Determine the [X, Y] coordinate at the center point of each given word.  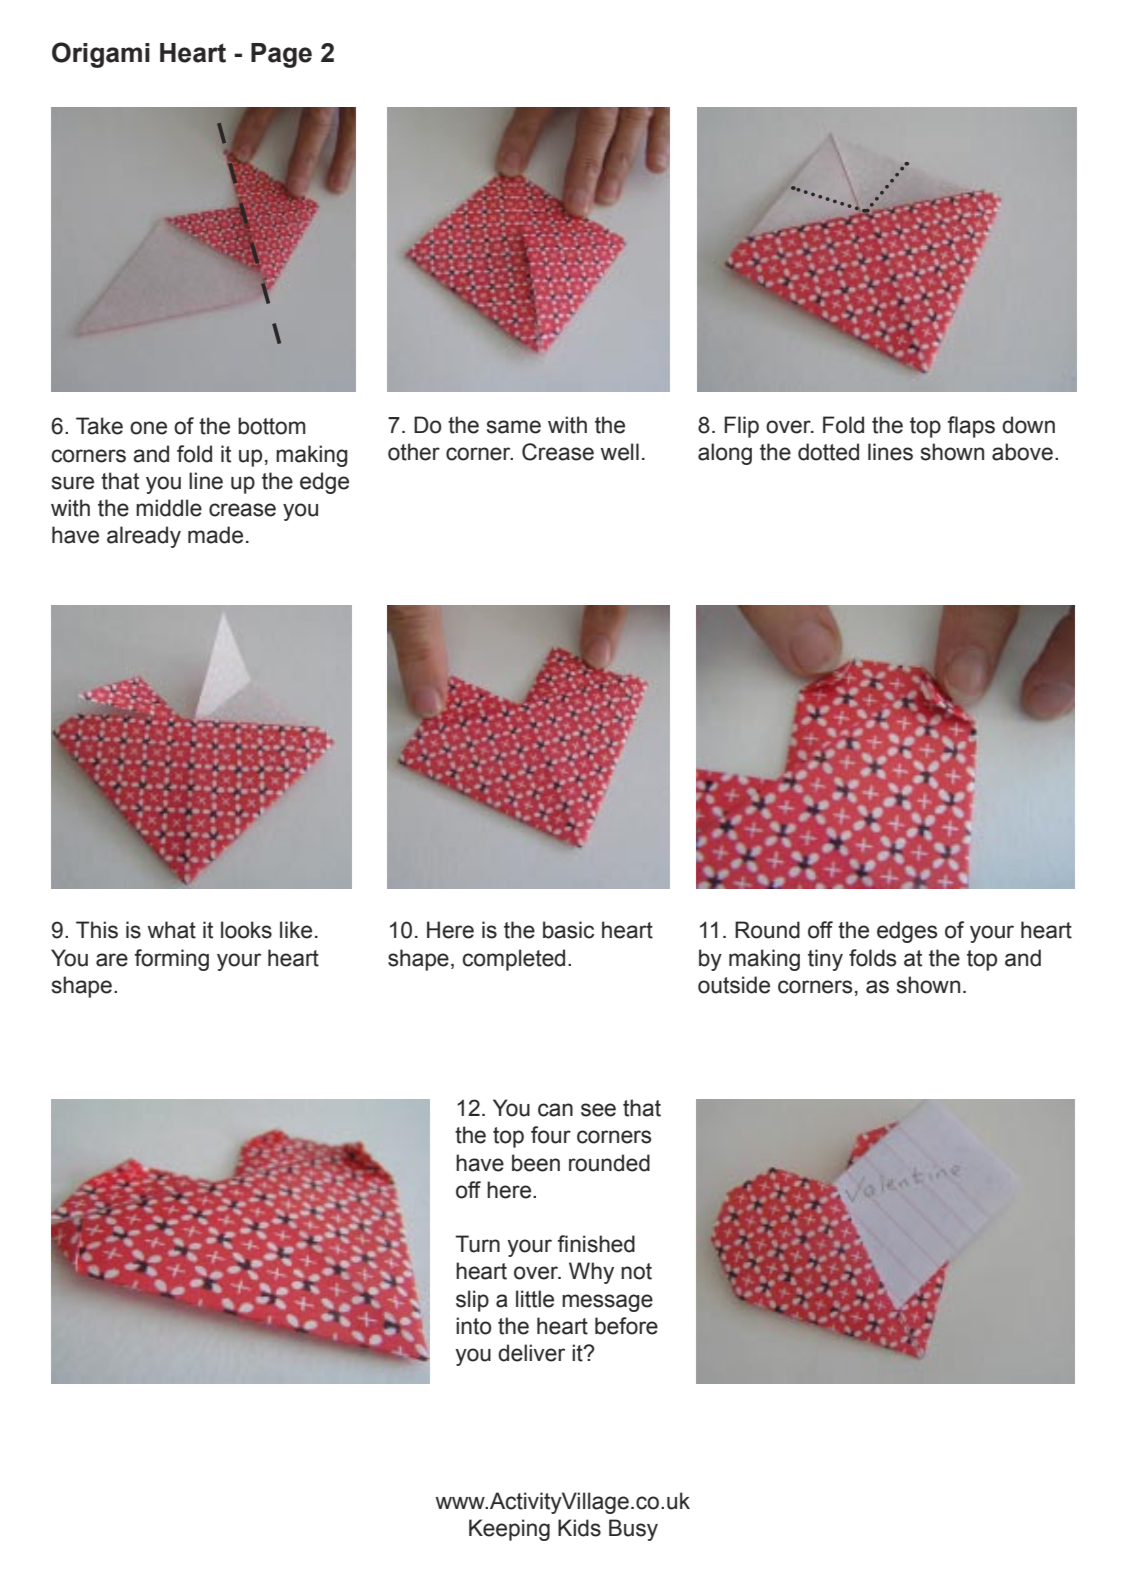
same [514, 427]
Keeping [509, 1530]
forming [171, 960]
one [148, 428]
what [172, 930]
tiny [825, 960]
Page [281, 55]
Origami [101, 55]
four [551, 1135]
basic [568, 930]
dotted [828, 452]
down [1028, 425]
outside [734, 985]
